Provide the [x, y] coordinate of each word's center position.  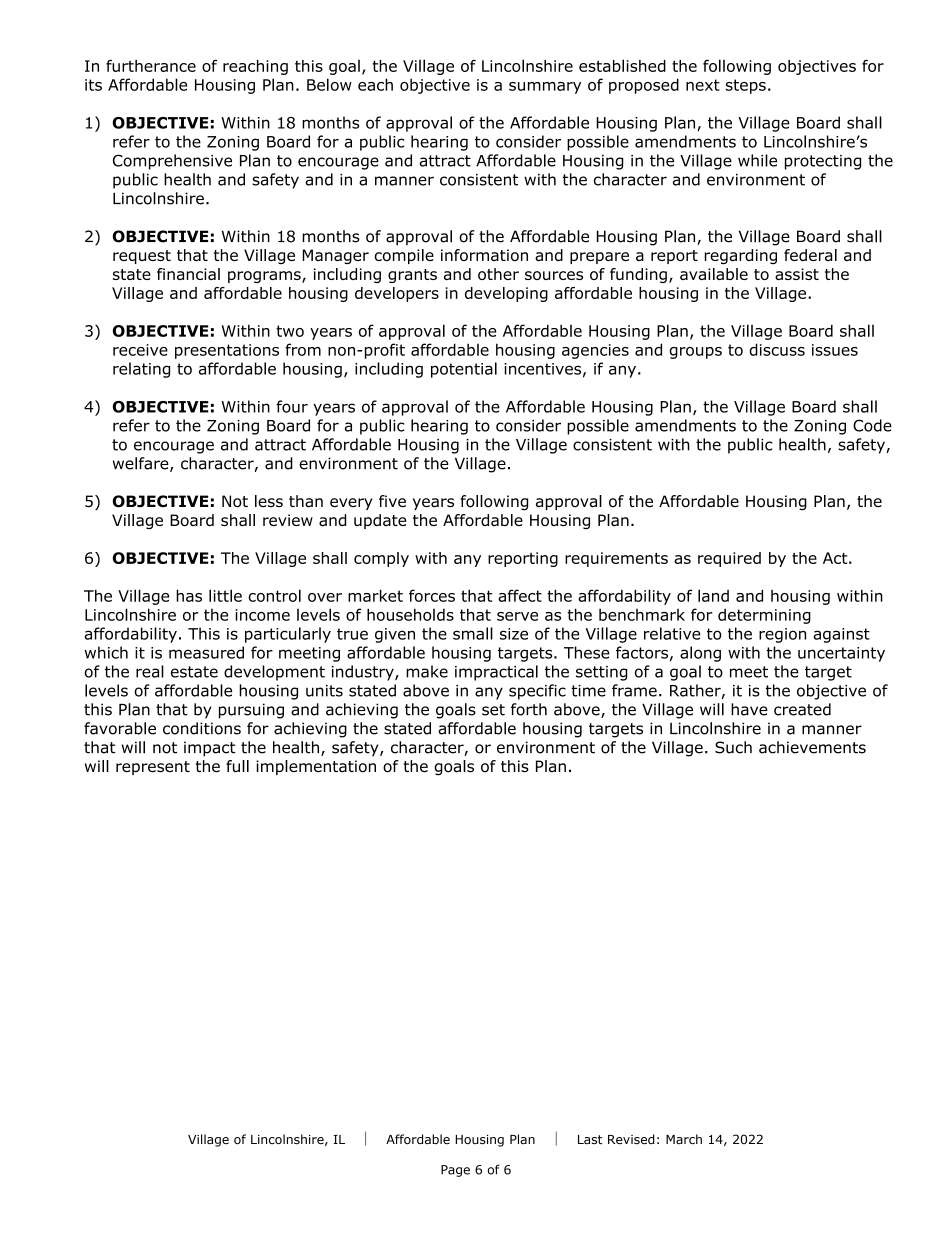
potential [464, 370]
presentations [227, 351]
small [473, 633]
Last [590, 1139]
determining [764, 616]
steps [746, 86]
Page [455, 1171]
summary [545, 88]
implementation [316, 767]
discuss [777, 349]
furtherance [151, 66]
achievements [812, 747]
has [189, 595]
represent [153, 768]
